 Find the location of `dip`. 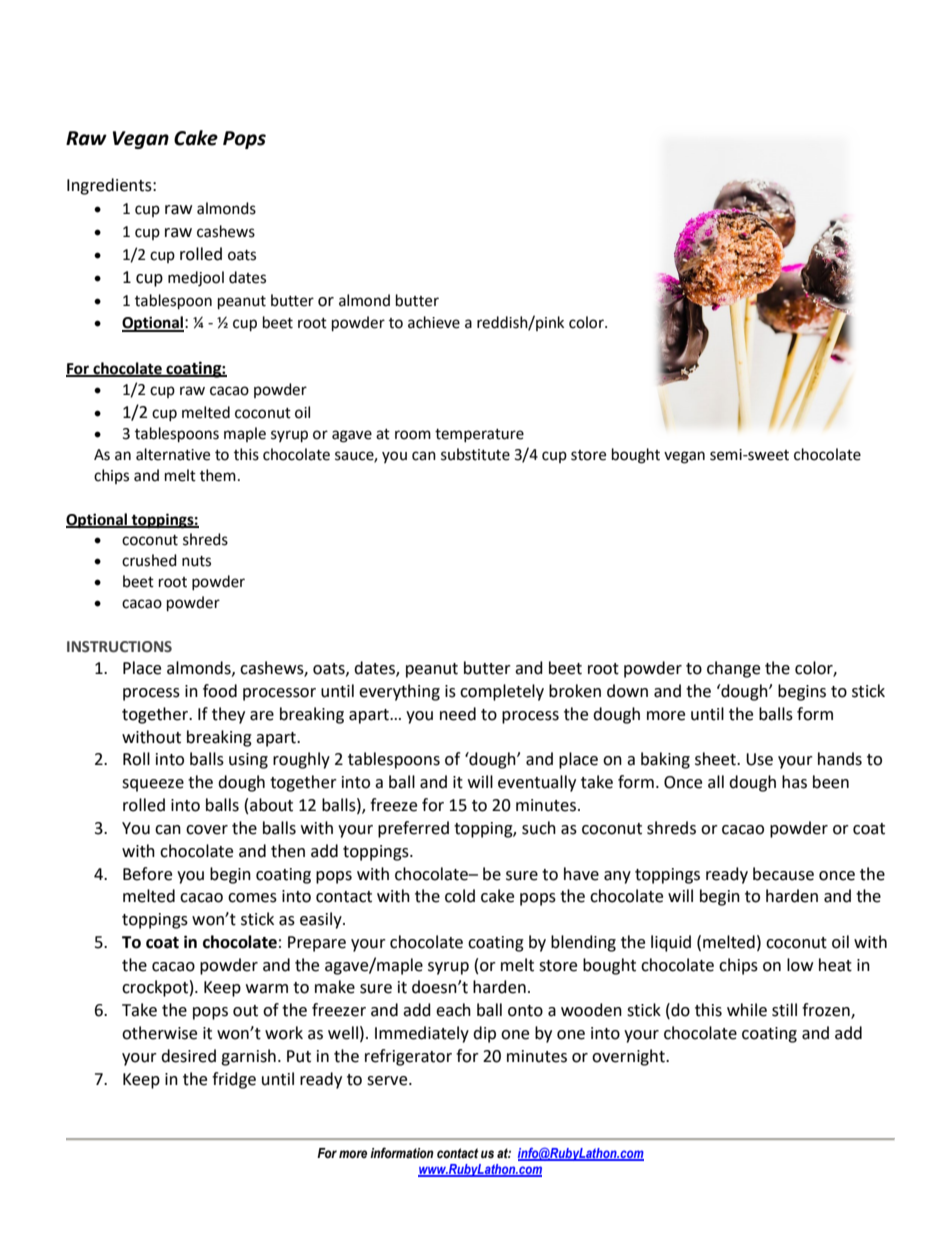

dip is located at coordinates (484, 1034).
